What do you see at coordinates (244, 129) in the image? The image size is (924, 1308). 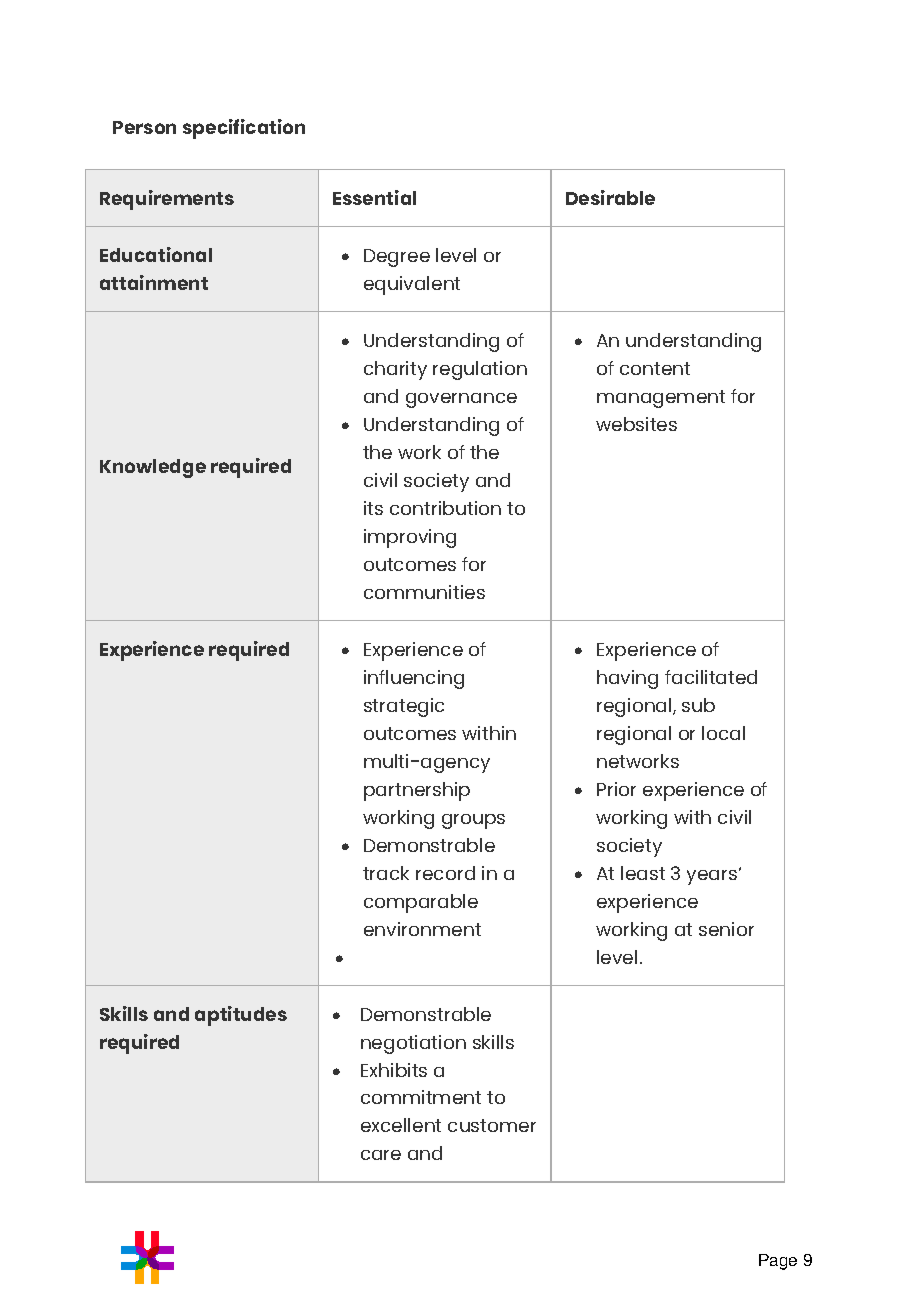 I see `specification` at bounding box center [244, 129].
